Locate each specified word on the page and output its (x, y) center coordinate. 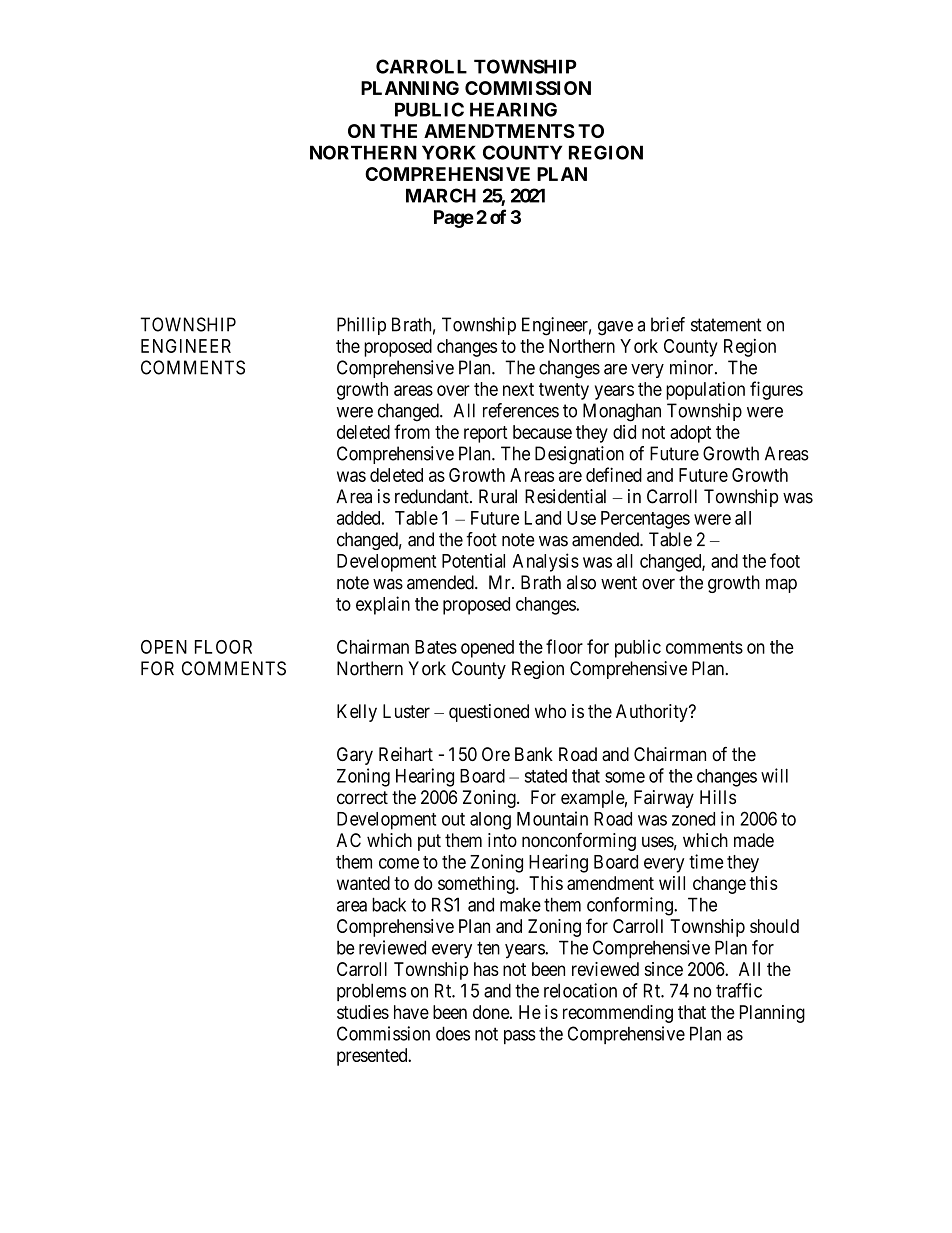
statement (726, 325)
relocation (580, 990)
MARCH (441, 195)
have (411, 1012)
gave (615, 328)
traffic (739, 990)
